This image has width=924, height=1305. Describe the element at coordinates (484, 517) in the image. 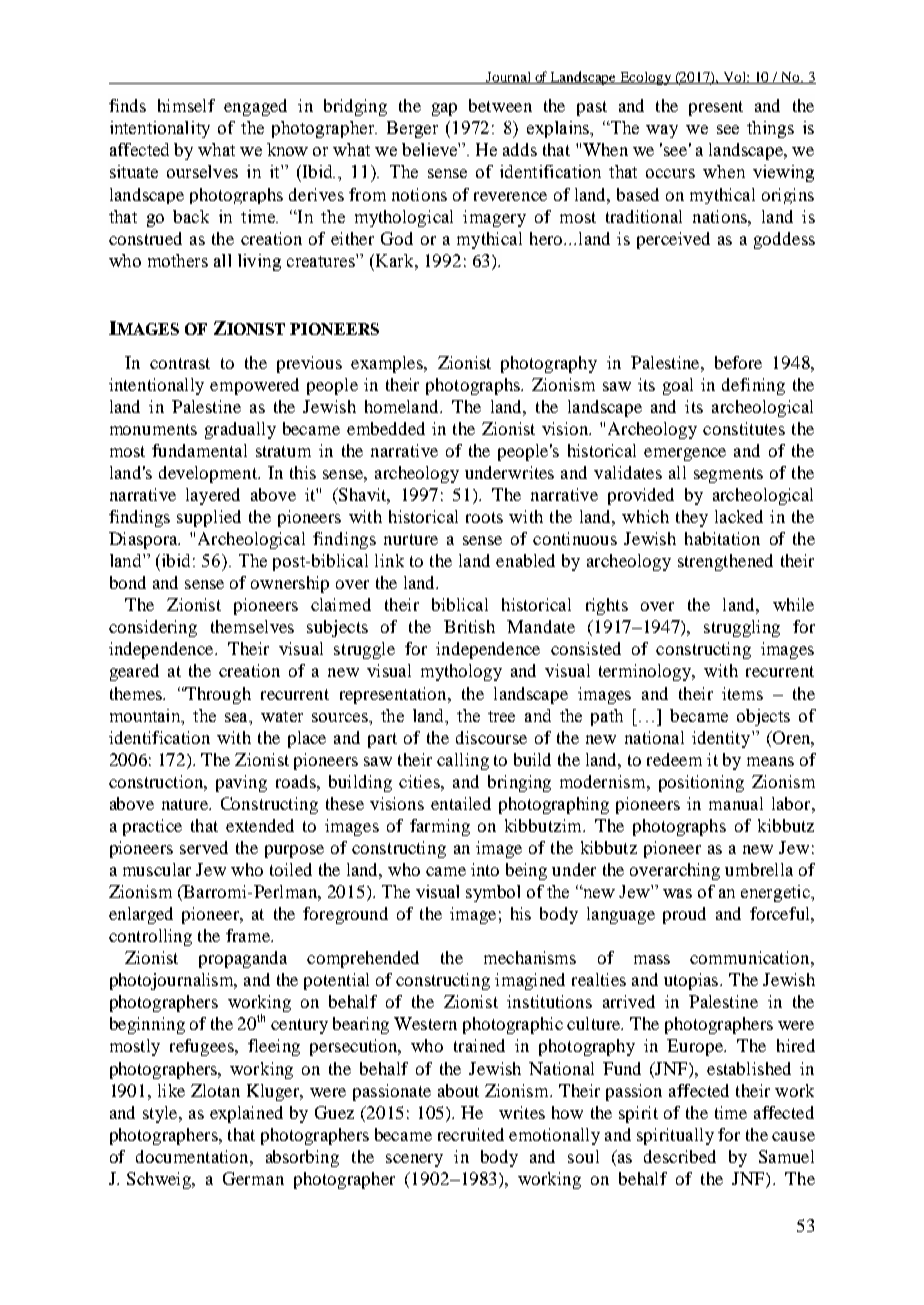

I see `roots` at that location.
